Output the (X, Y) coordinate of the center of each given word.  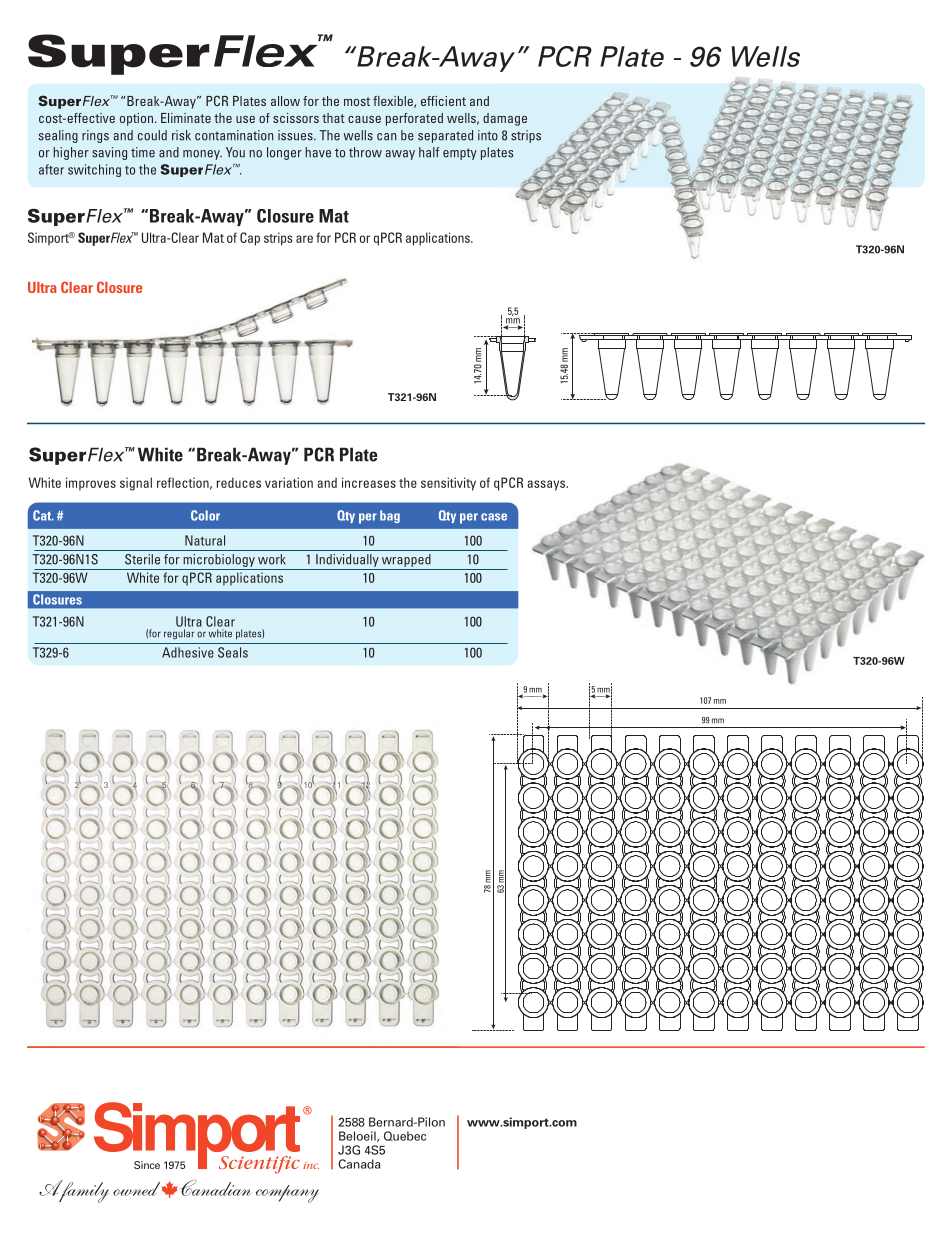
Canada (359, 1164)
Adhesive (188, 652)
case (494, 517)
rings (95, 136)
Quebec (405, 1136)
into (488, 135)
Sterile (142, 559)
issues (296, 135)
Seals (233, 652)
